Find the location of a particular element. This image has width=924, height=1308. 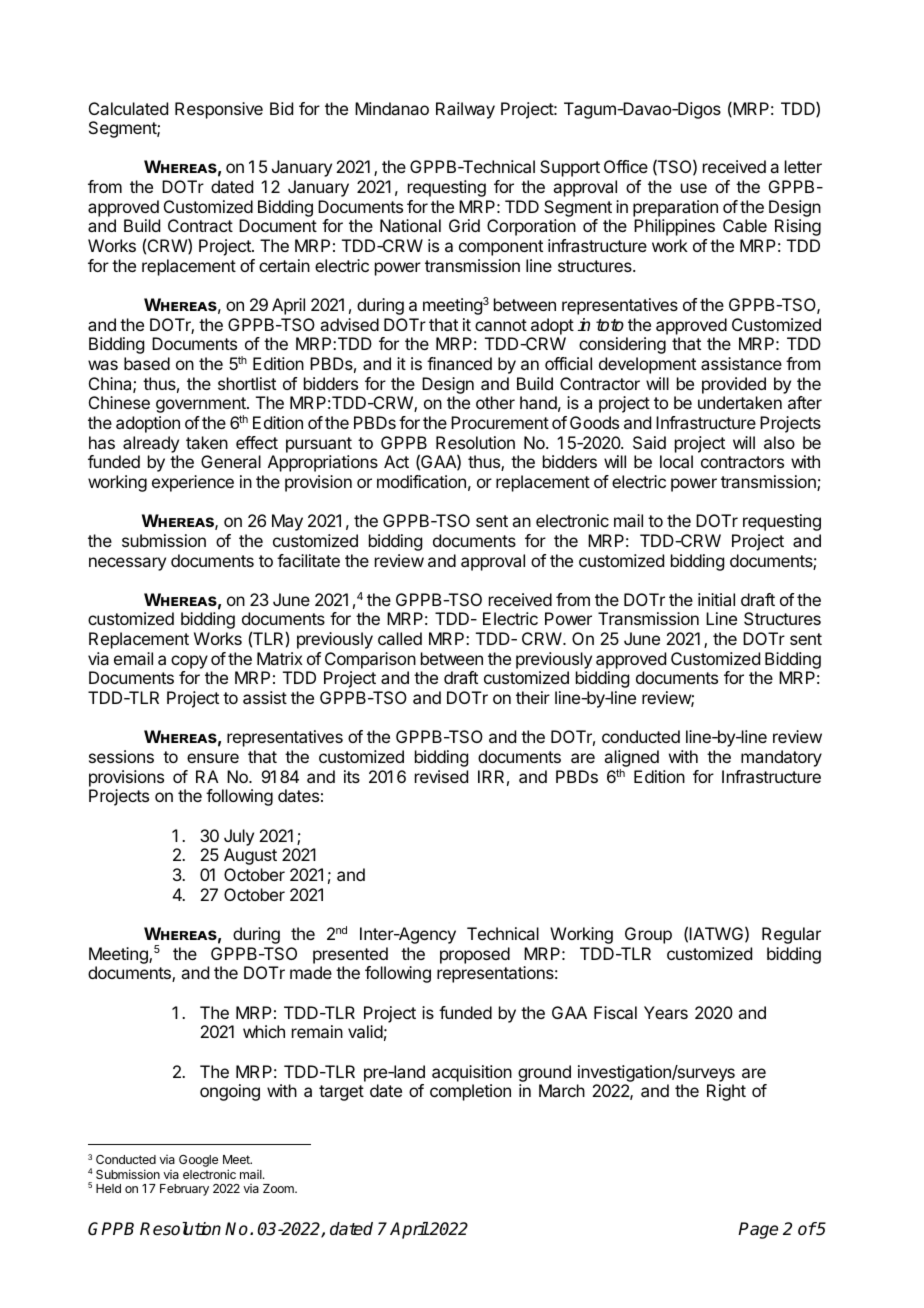

July is located at coordinates (239, 837).
